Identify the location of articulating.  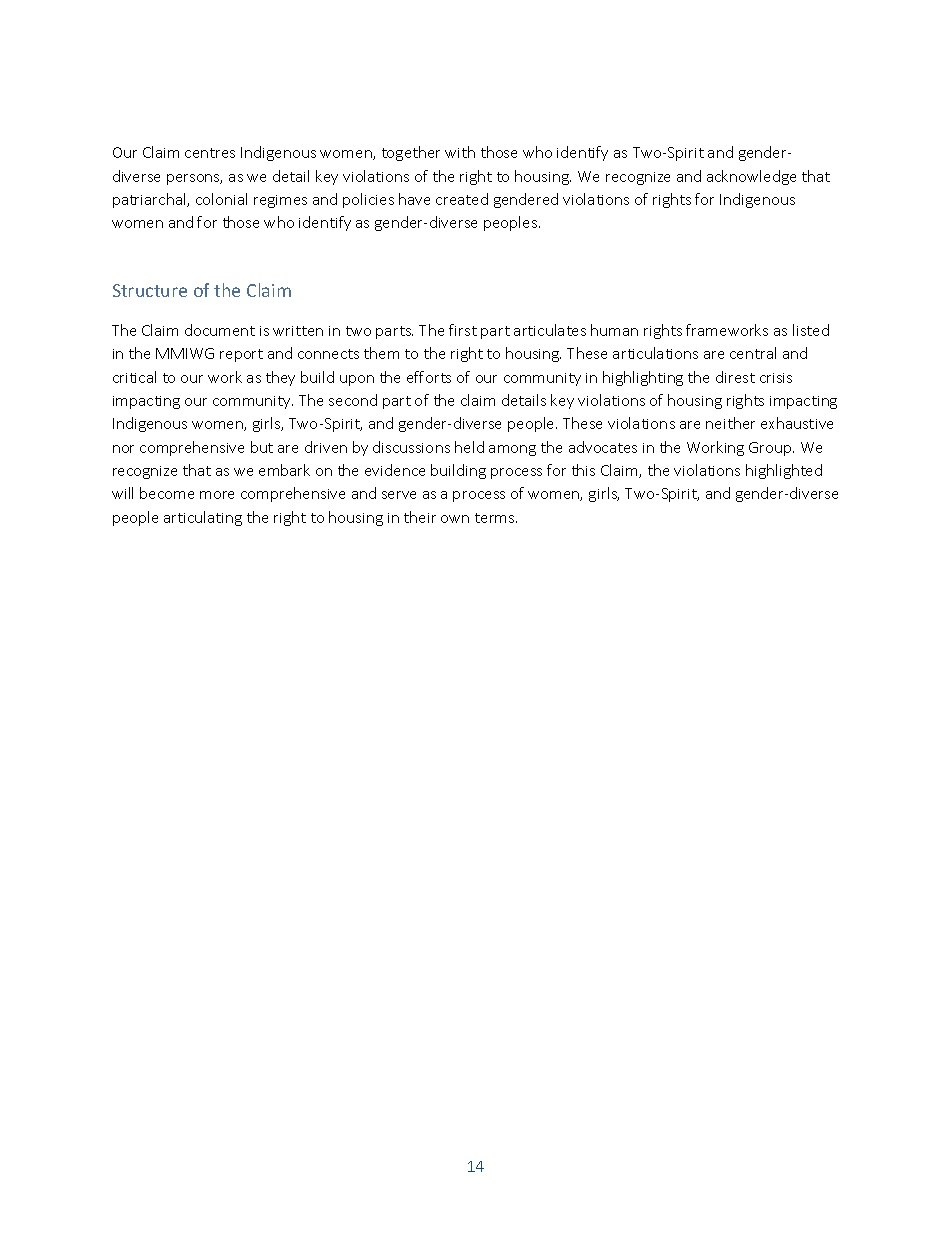
(203, 518).
